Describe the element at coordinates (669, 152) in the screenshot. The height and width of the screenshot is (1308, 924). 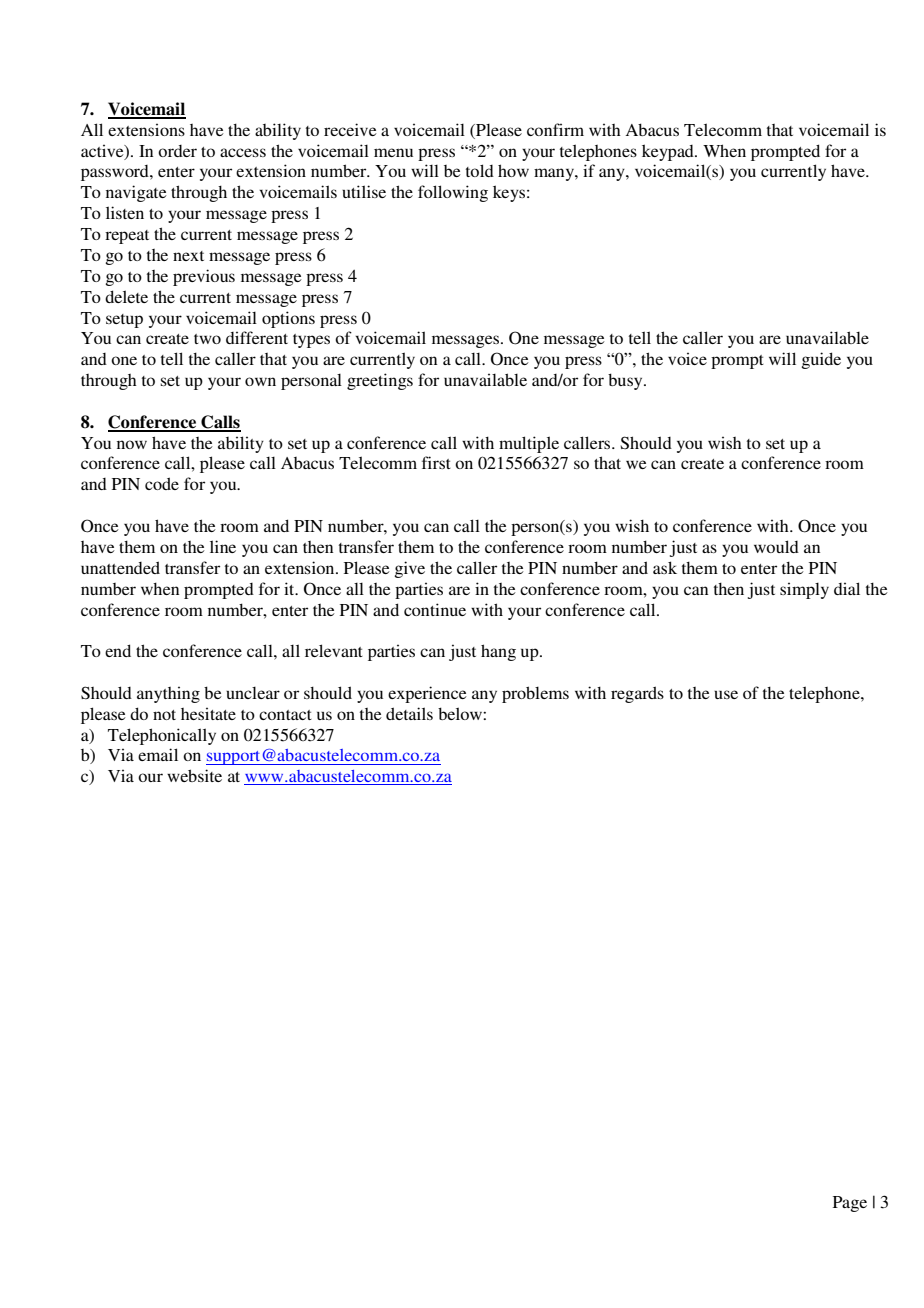
I see `keypad` at that location.
